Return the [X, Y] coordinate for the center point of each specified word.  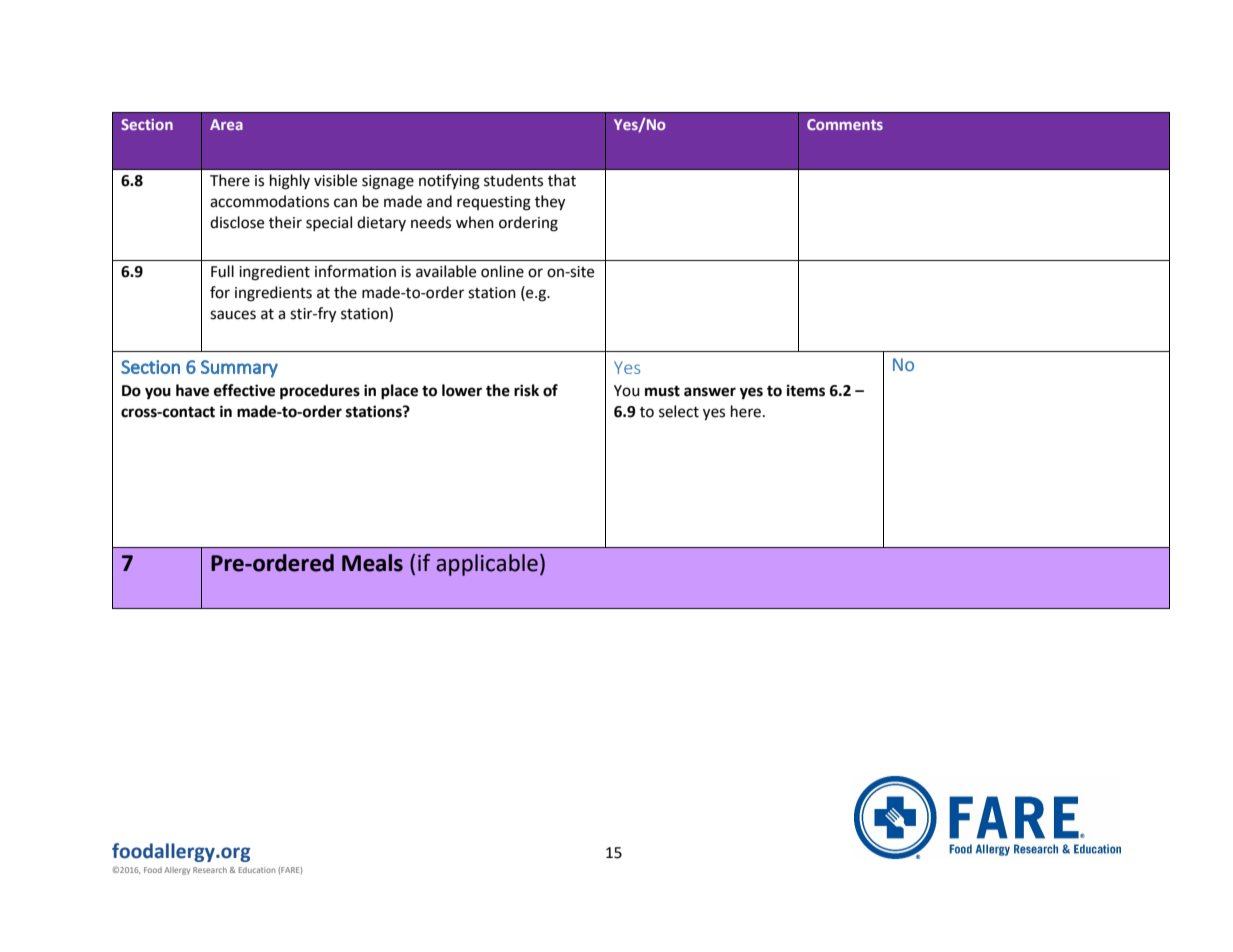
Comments [845, 124]
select [679, 411]
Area [226, 124]
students [513, 180]
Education [257, 870]
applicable [487, 565]
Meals [372, 563]
